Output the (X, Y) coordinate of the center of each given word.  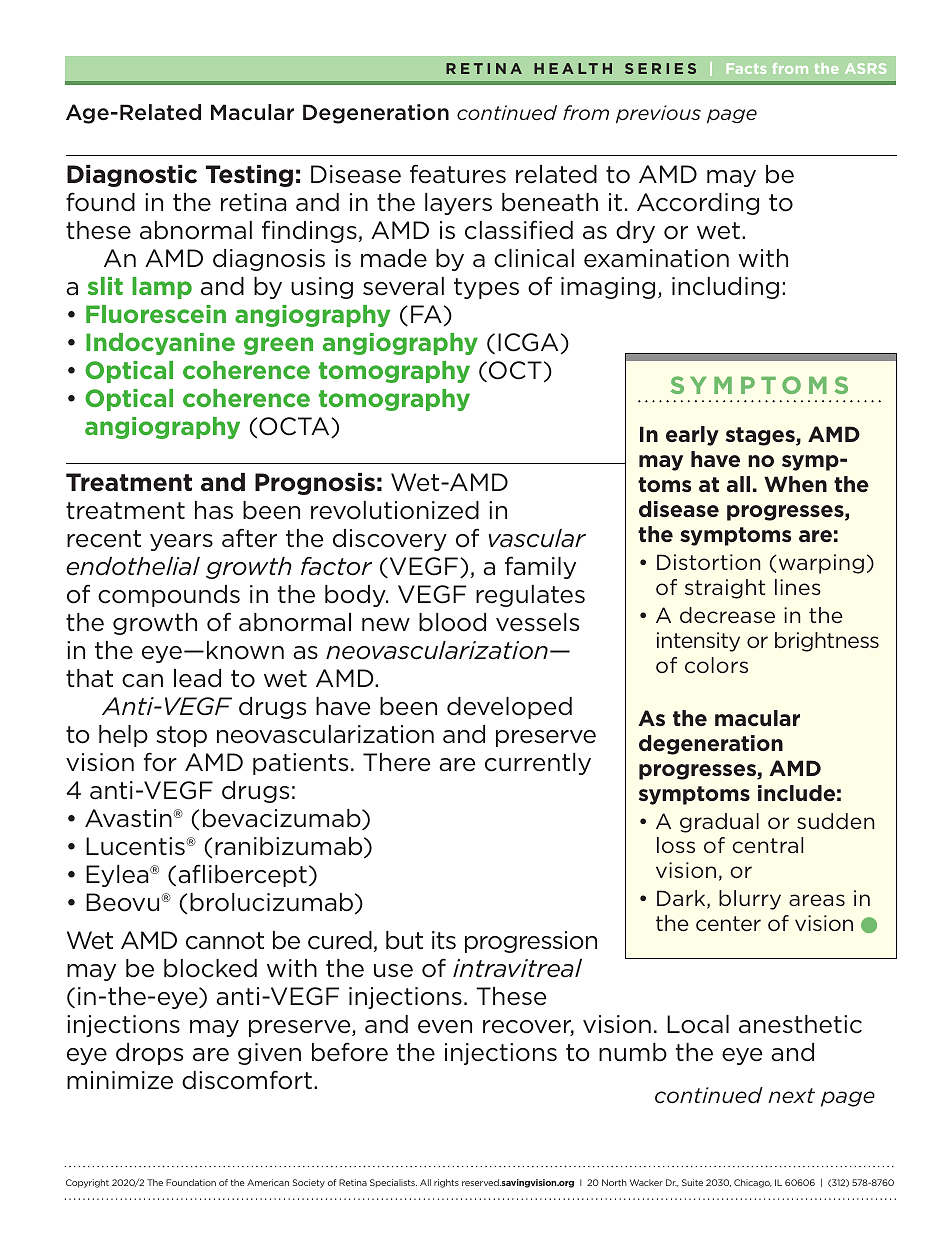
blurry (750, 900)
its (444, 940)
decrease (727, 615)
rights (446, 1183)
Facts (746, 68)
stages (761, 436)
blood (452, 622)
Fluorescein (156, 314)
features (458, 174)
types (486, 288)
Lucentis (136, 846)
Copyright (87, 1183)
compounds (169, 596)
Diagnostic (132, 176)
